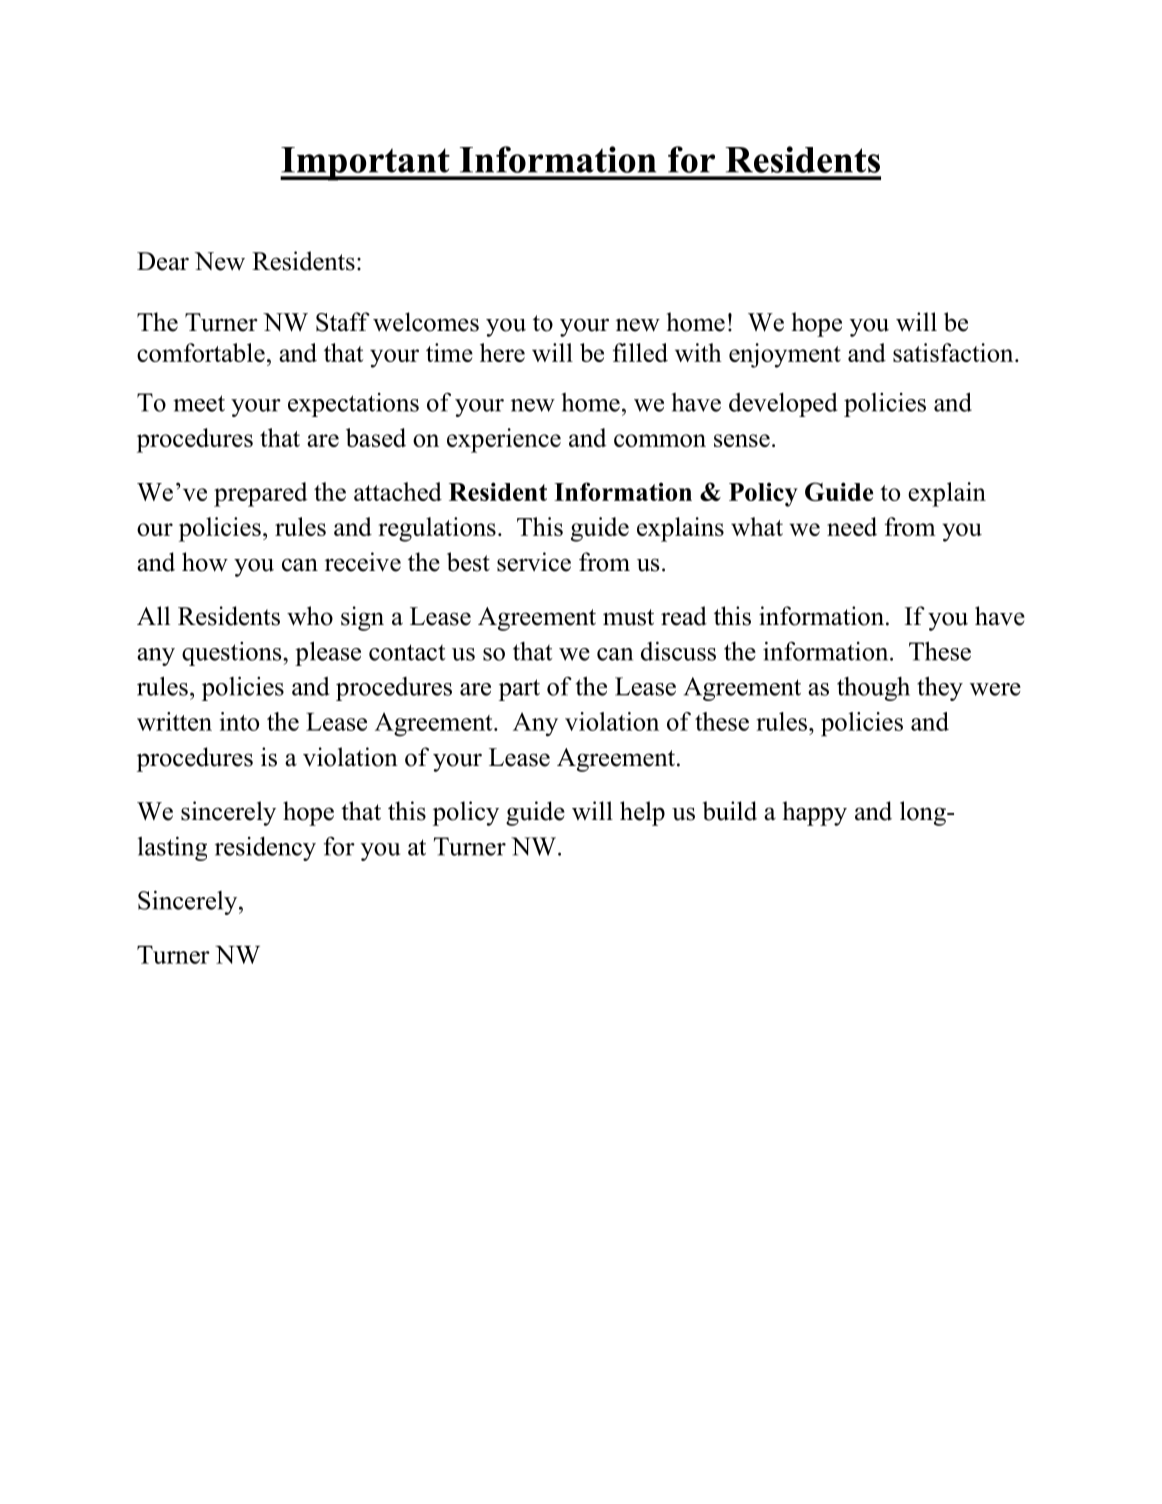 The height and width of the screenshot is (1504, 1162). I want to click on need, so click(852, 526).
